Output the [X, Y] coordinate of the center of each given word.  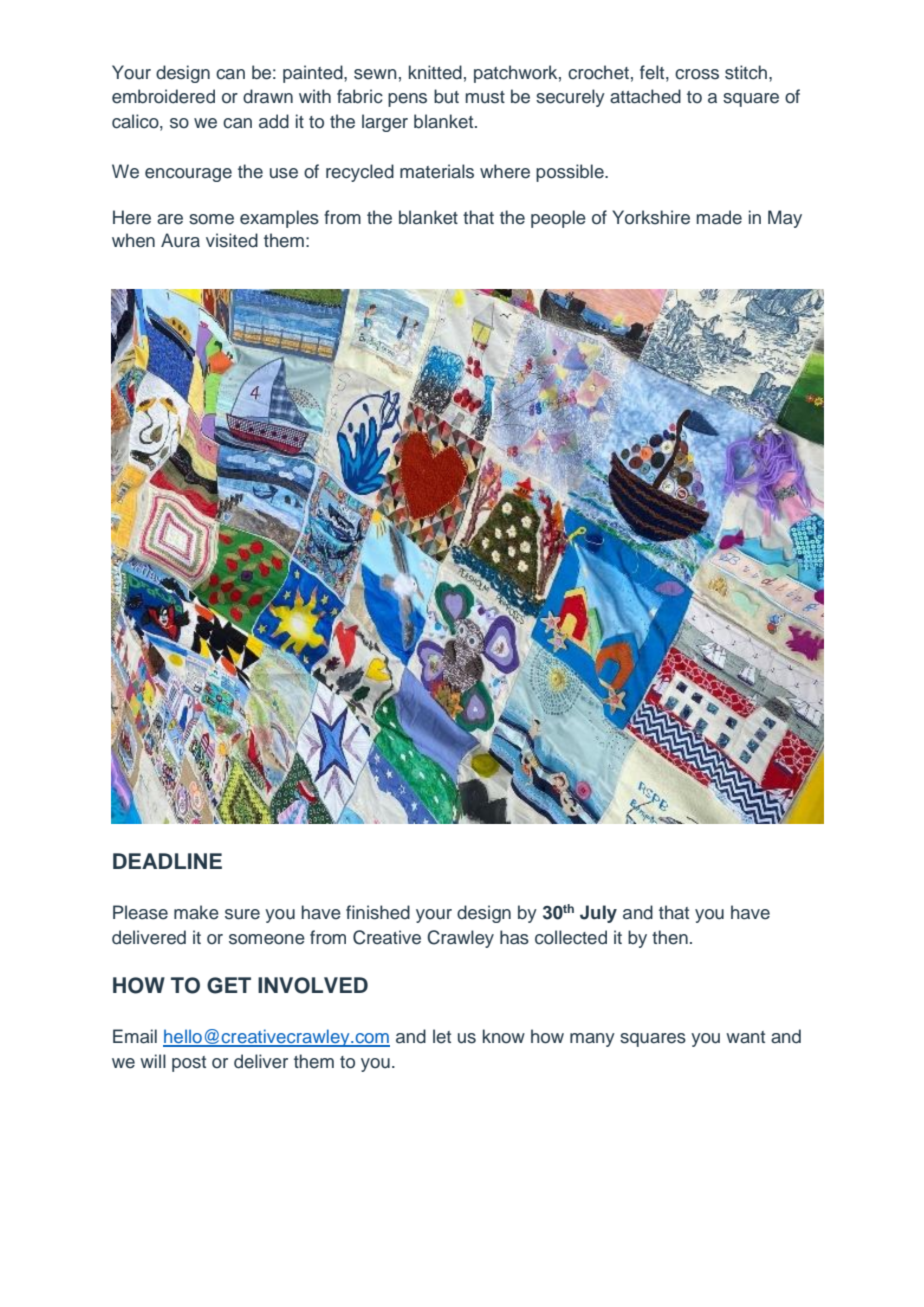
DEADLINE [167, 861]
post [189, 1064]
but [446, 96]
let [442, 1036]
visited [232, 240]
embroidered [163, 96]
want [745, 1037]
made [719, 217]
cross [697, 74]
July [598, 914]
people [558, 219]
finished [378, 912]
